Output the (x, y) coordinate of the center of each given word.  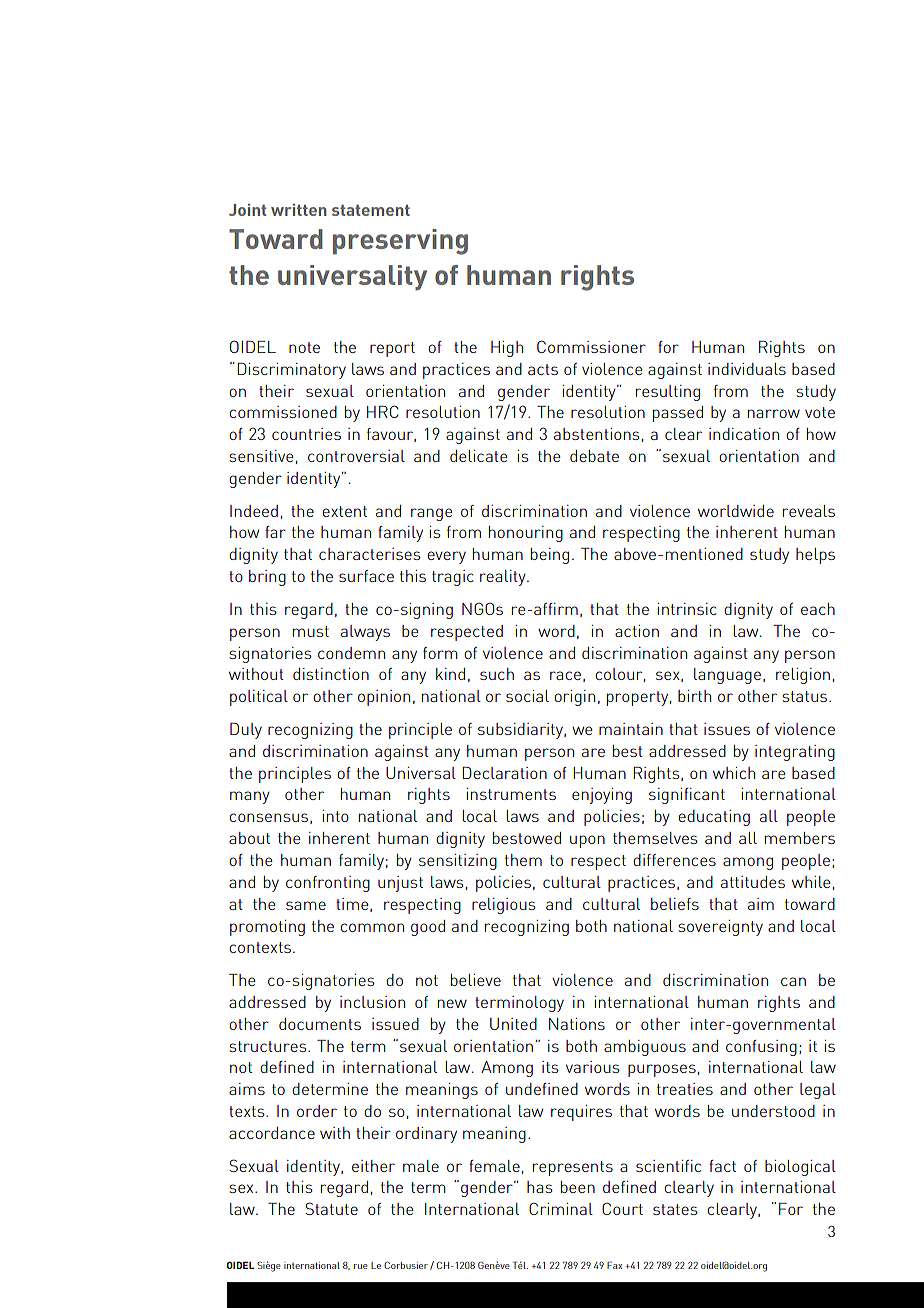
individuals (747, 369)
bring (267, 578)
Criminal (561, 1209)
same (306, 905)
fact (722, 1166)
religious (504, 906)
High (507, 349)
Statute (331, 1208)
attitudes (753, 882)
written (299, 210)
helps (815, 556)
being (550, 556)
